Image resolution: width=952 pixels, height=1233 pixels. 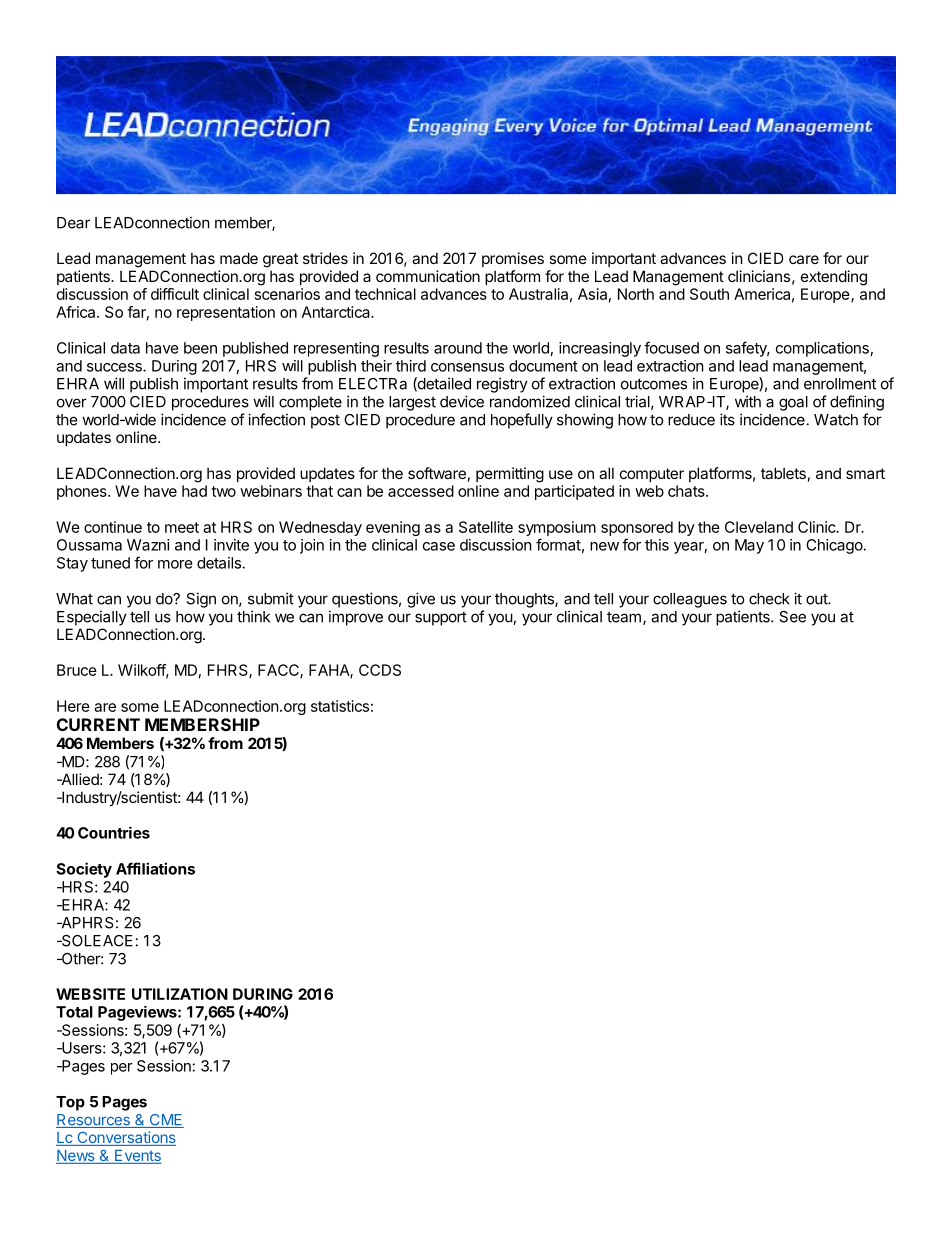 What do you see at coordinates (155, 868) in the screenshot?
I see `Affiliations` at bounding box center [155, 868].
